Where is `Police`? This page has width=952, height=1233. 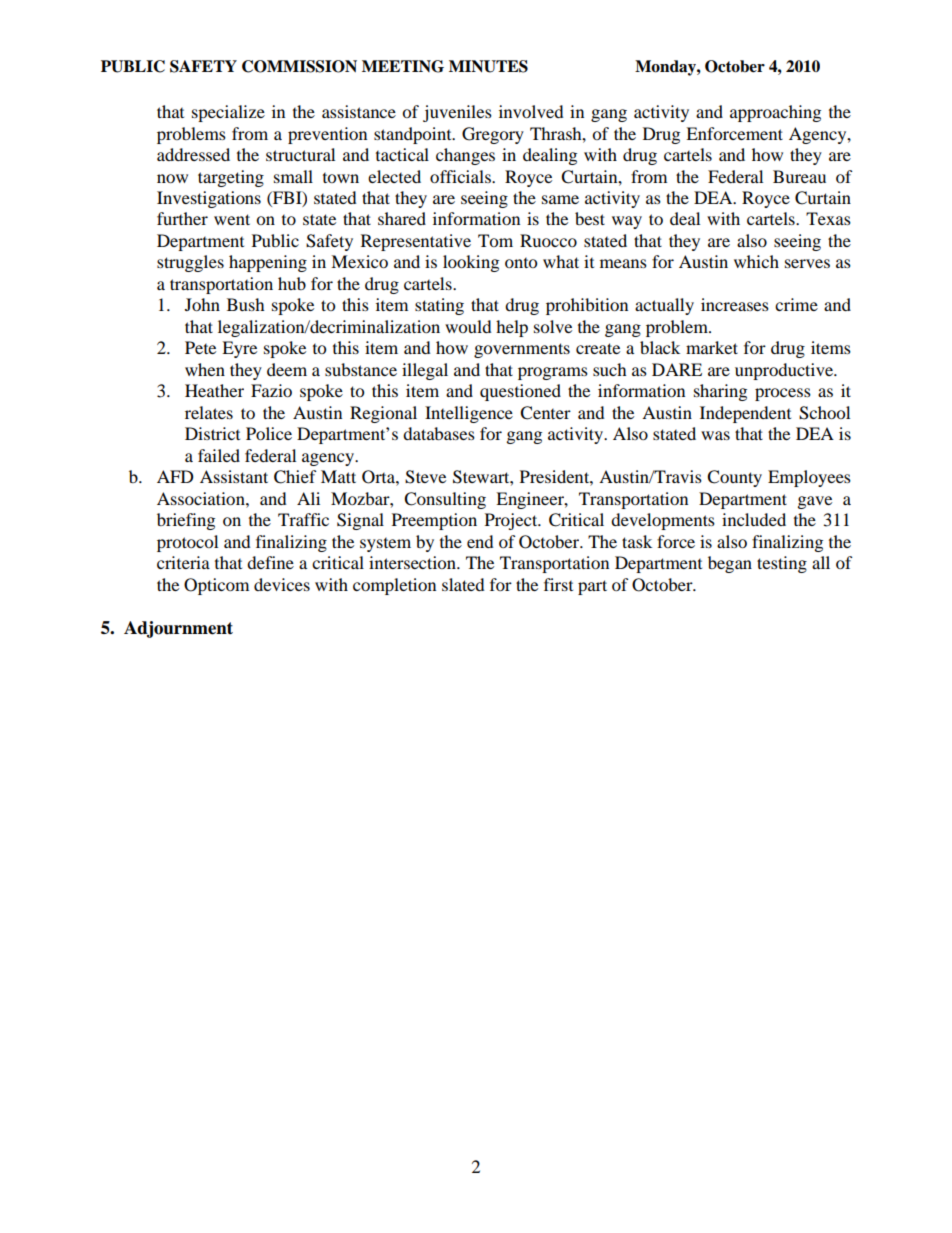 Police is located at coordinates (269, 433).
